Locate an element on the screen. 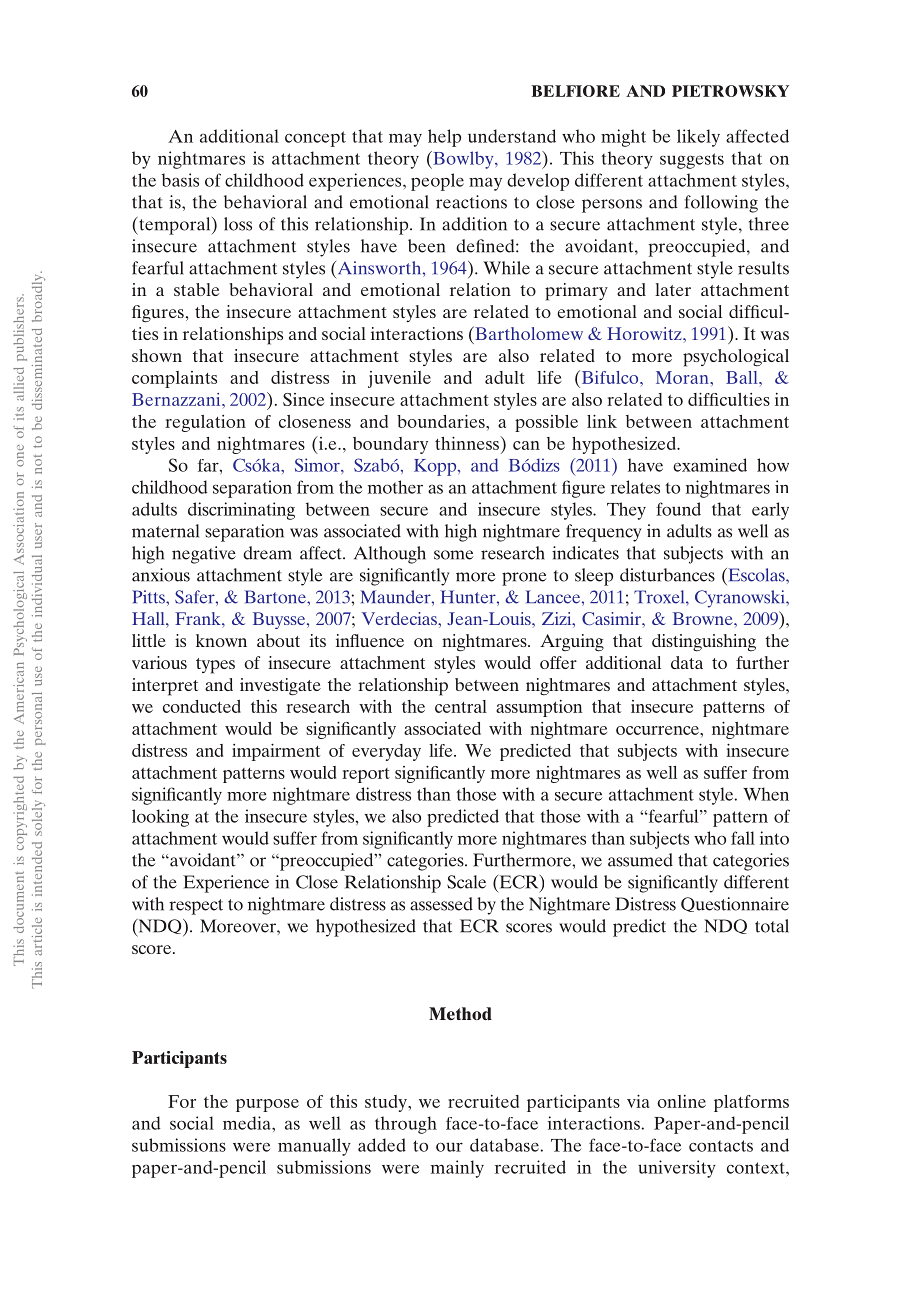 This screenshot has width=921, height=1316. Bowlby is located at coordinates (463, 160).
